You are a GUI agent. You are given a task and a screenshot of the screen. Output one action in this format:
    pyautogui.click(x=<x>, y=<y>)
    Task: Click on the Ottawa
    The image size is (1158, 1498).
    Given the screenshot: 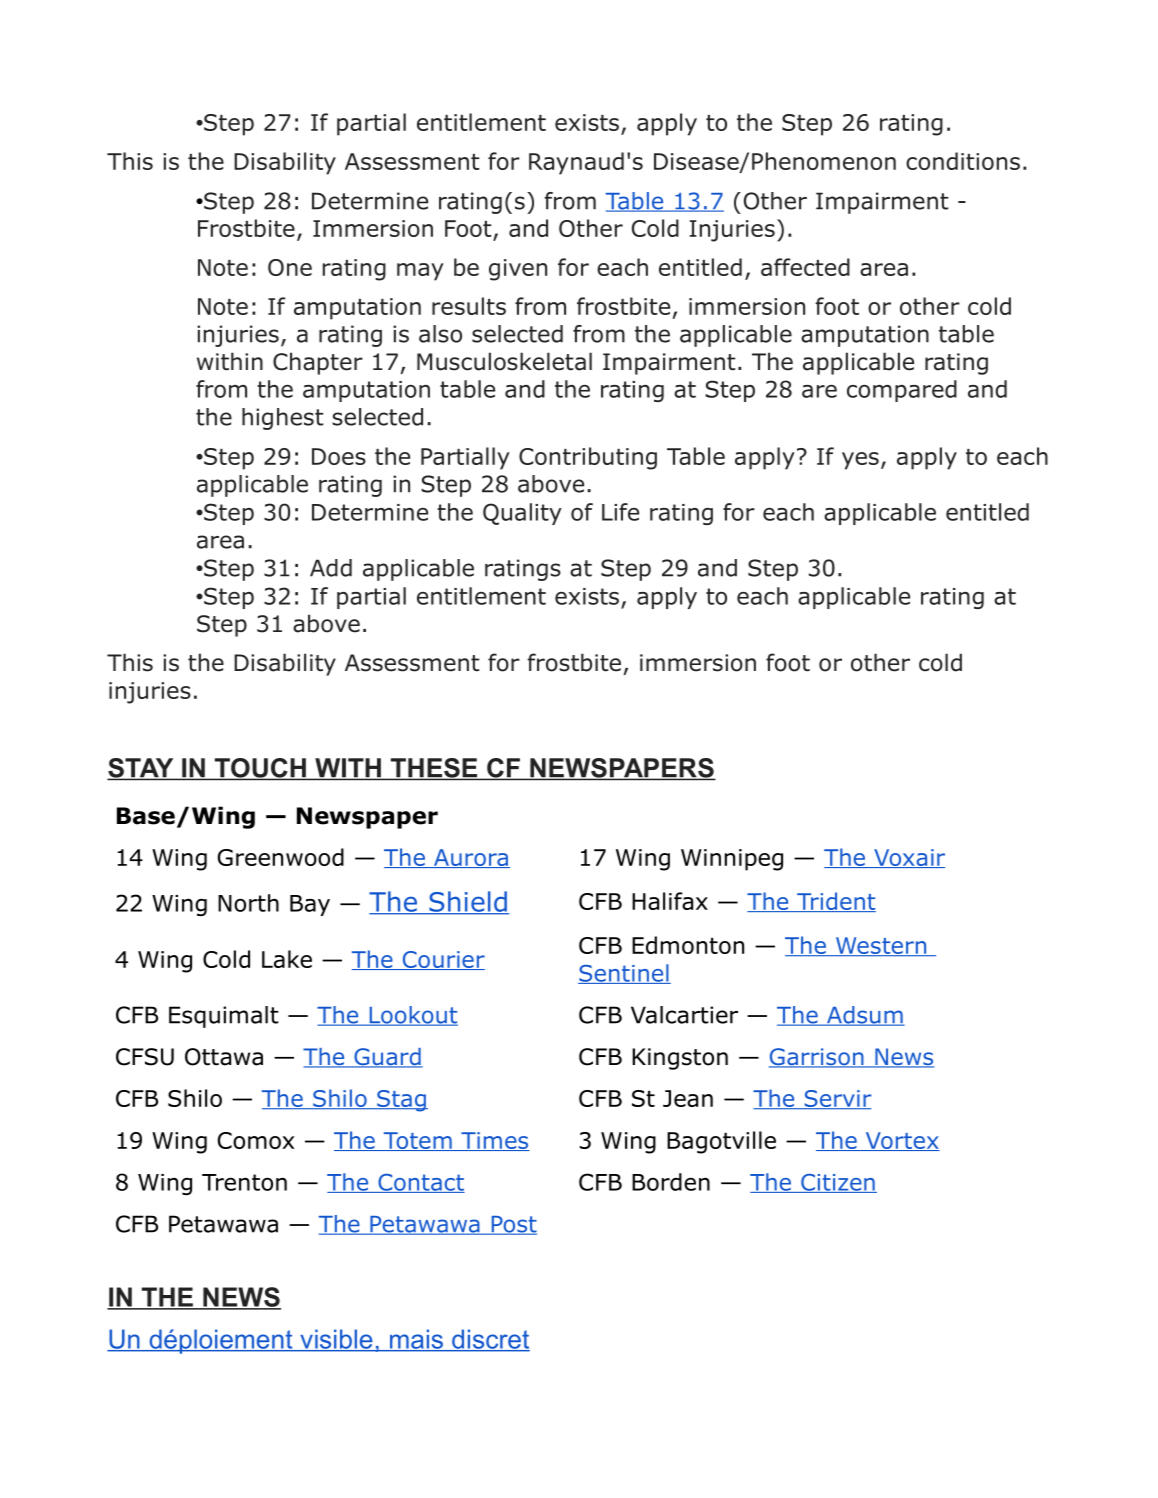 What is the action you would take?
    pyautogui.click(x=224, y=1057)
